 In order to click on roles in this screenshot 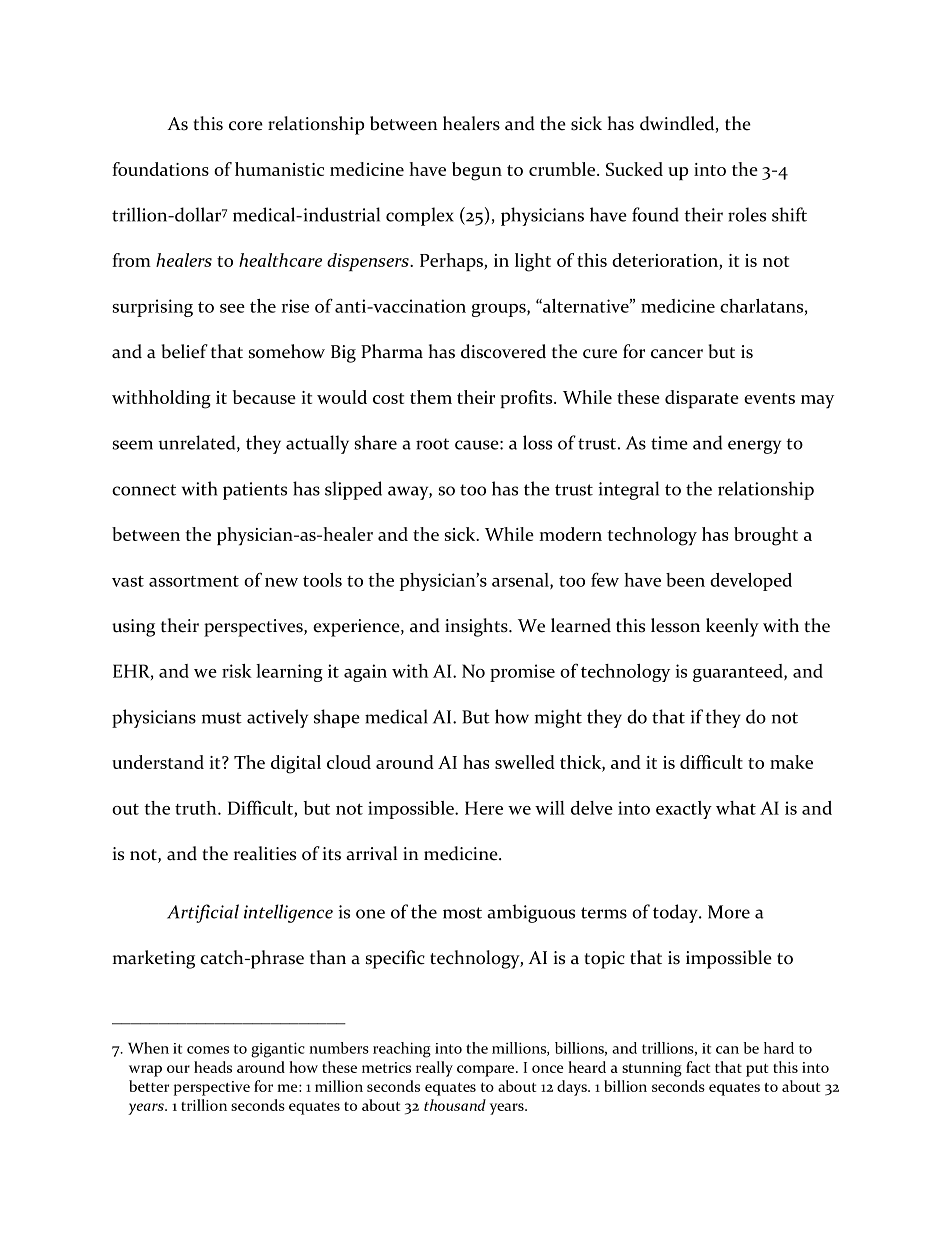, I will do `click(747, 214)`.
